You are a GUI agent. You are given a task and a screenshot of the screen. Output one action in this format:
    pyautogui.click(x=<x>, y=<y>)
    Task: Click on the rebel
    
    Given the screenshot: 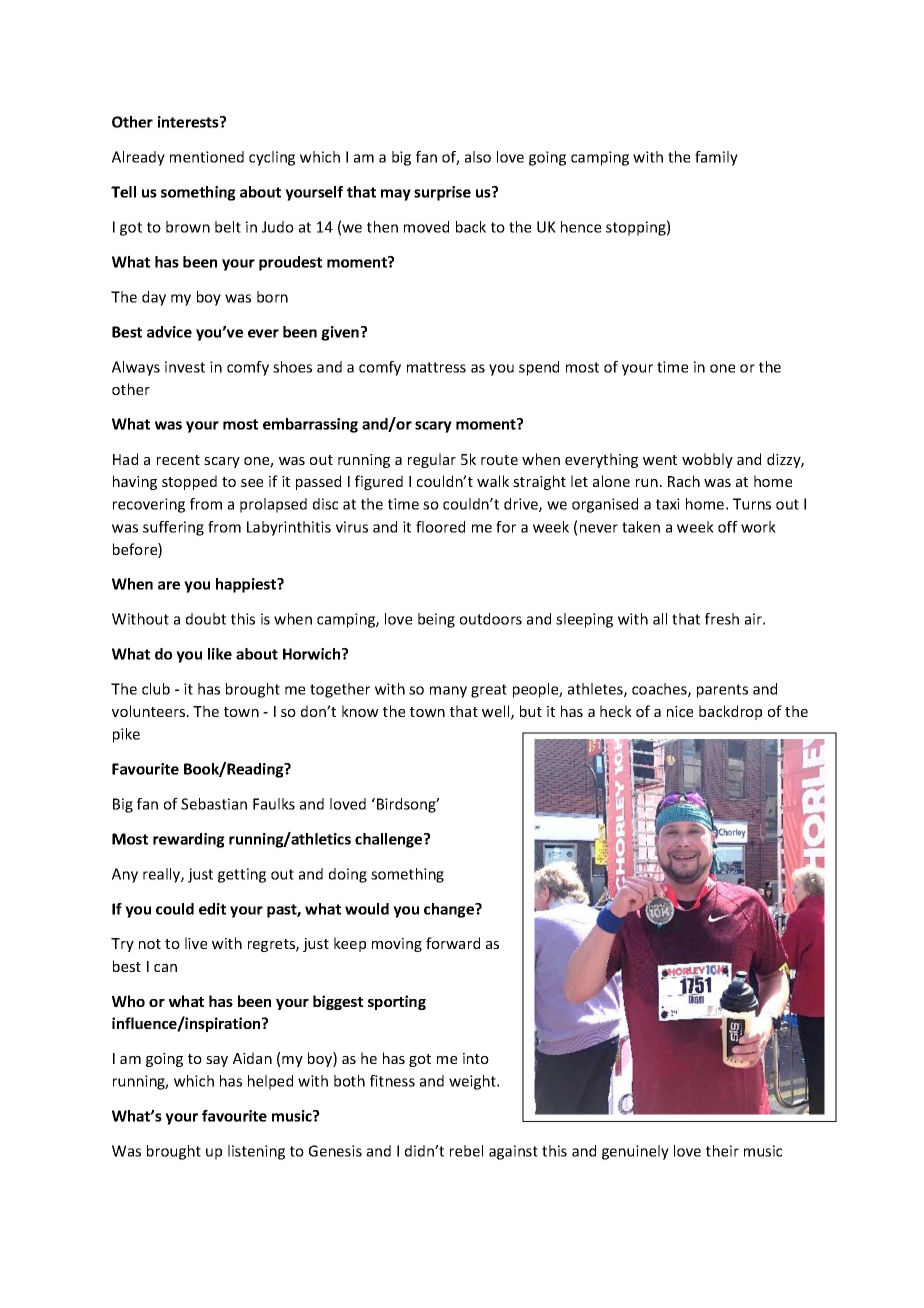 What is the action you would take?
    pyautogui.click(x=466, y=1151)
